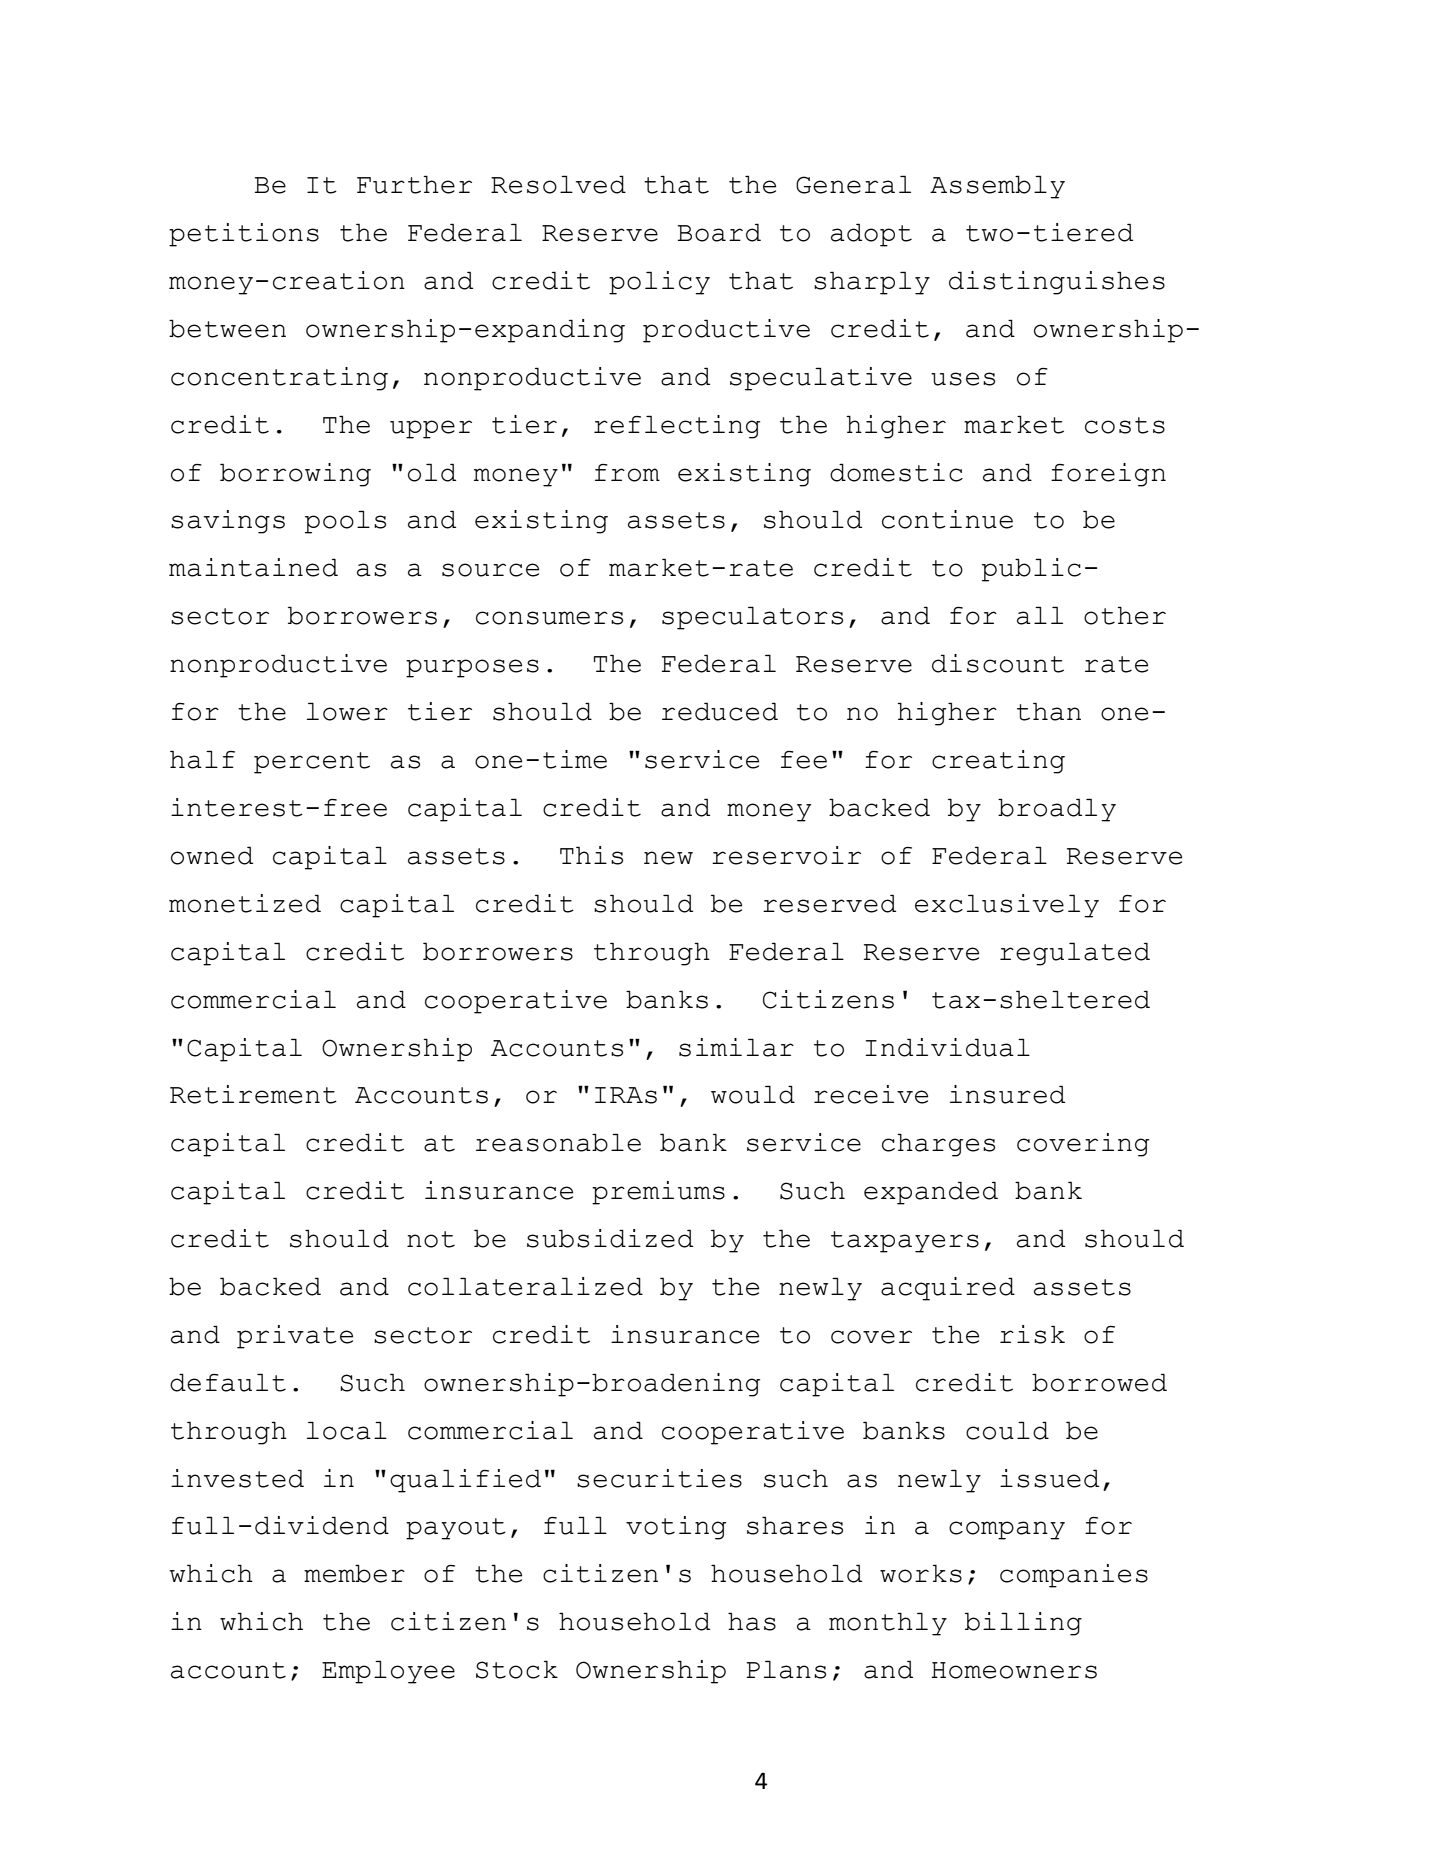 The image size is (1438, 1860). Describe the element at coordinates (1023, 1624) in the document. I see `billing` at that location.
